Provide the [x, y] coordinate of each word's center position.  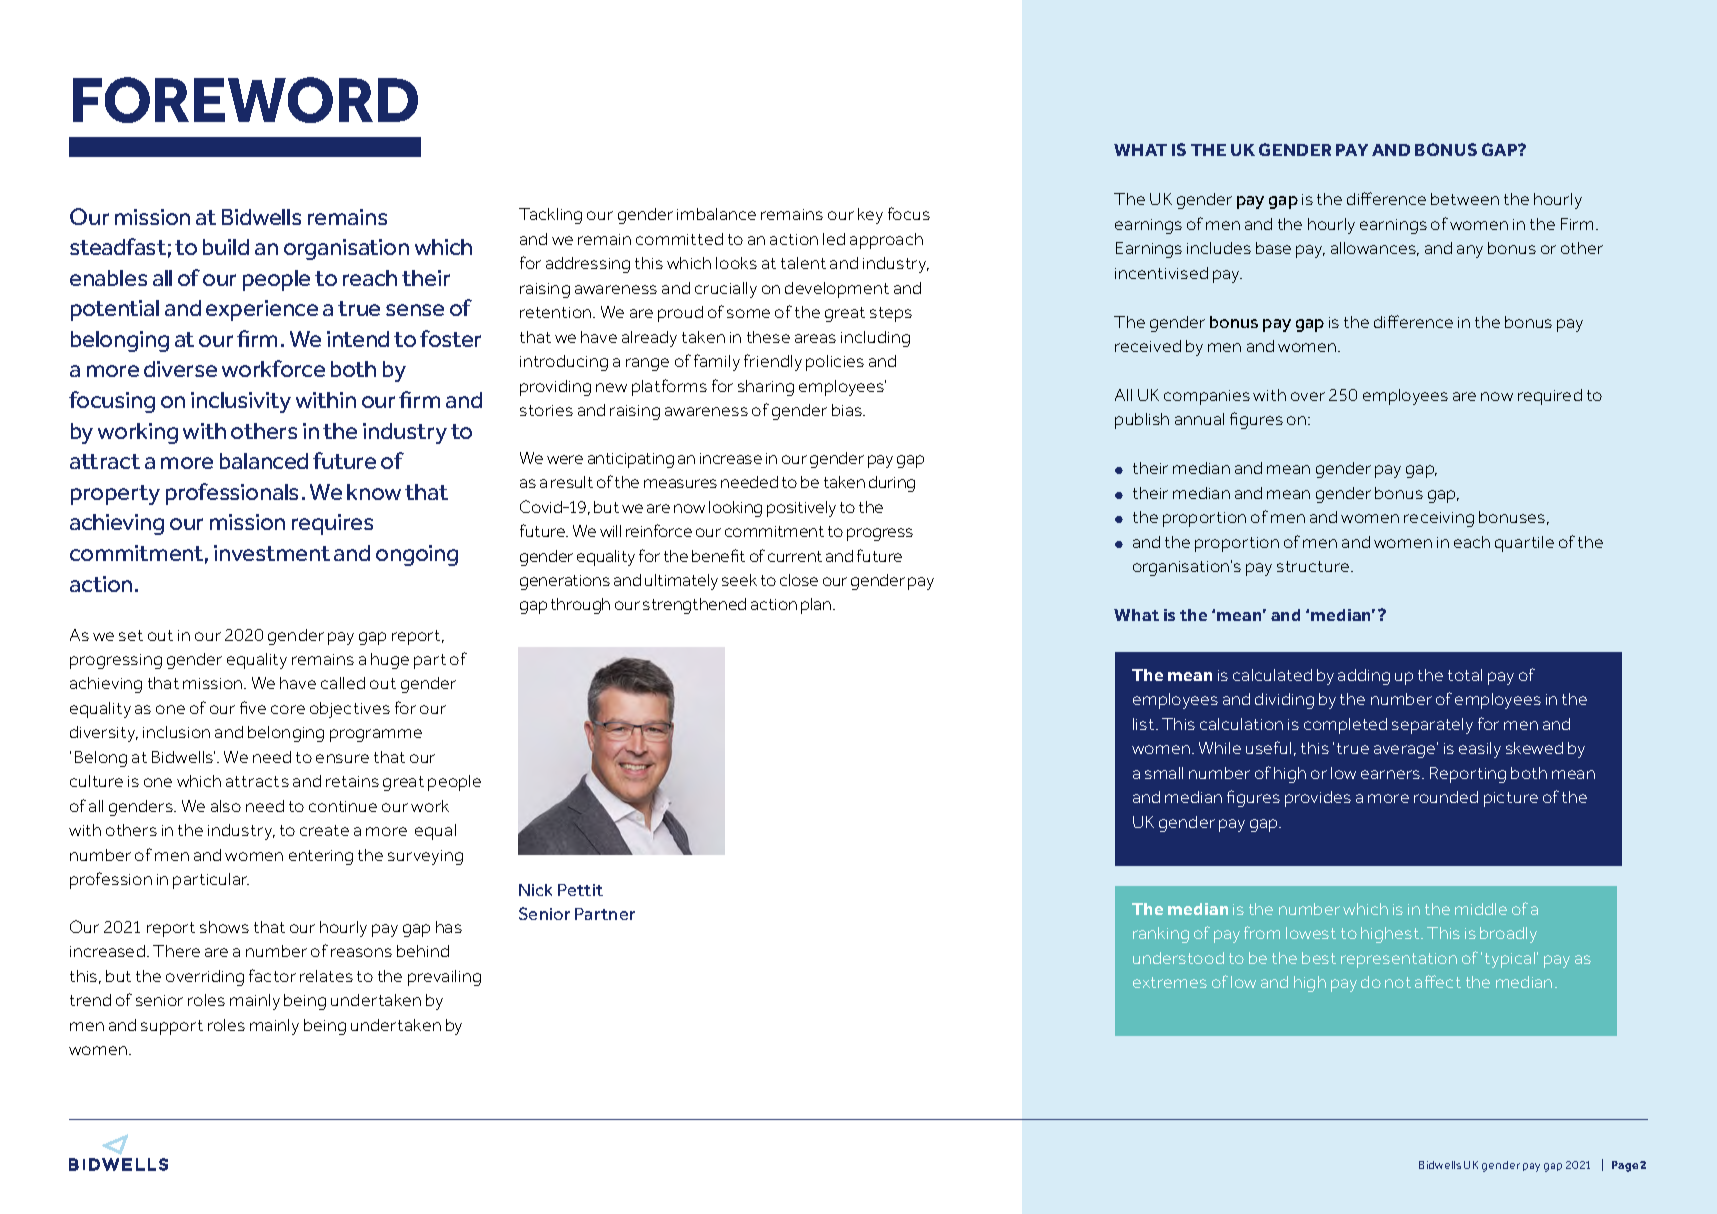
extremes [1170, 982]
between [1465, 199]
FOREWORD [245, 100]
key [870, 216]
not [1398, 982]
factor [272, 975]
